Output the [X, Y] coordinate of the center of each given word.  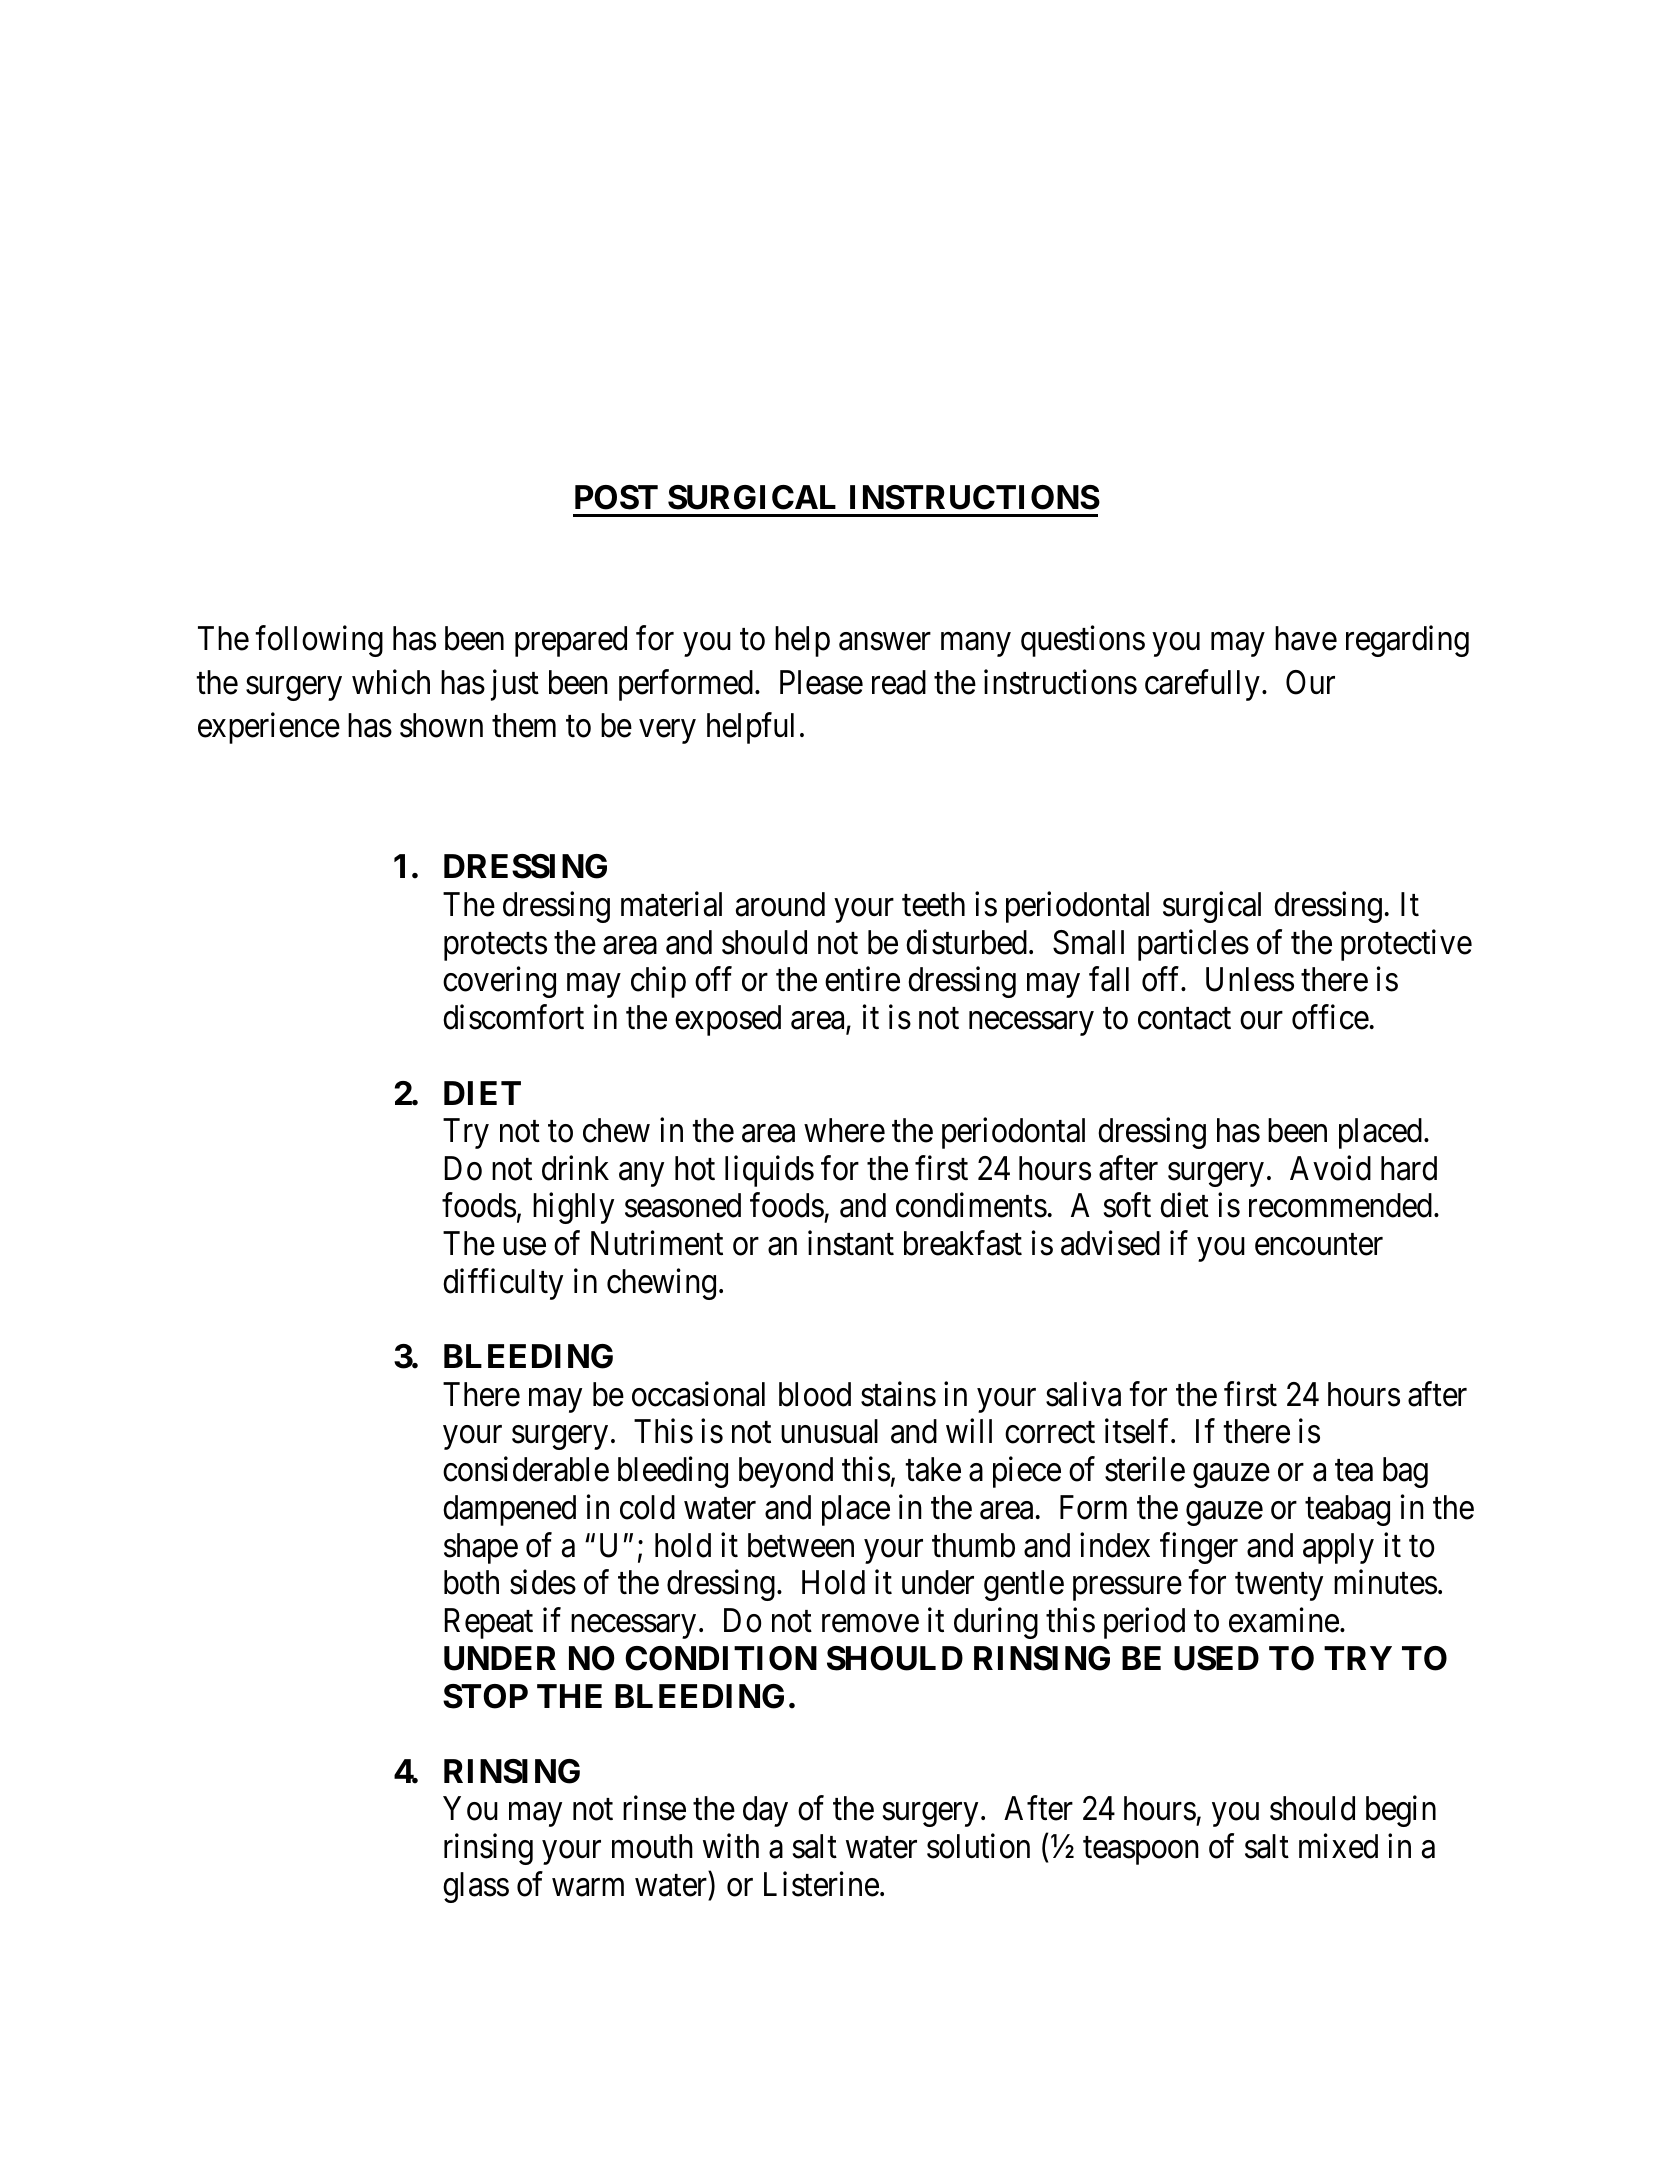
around [780, 904]
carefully [1202, 685]
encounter [1319, 1245]
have [1306, 638]
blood [815, 1394]
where [844, 1130]
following [319, 641]
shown [441, 725]
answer [885, 642]
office [1330, 1017]
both [471, 1582]
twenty [1279, 1587]
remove [870, 1624]
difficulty [503, 1284]
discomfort [513, 1017]
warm [588, 1888]
